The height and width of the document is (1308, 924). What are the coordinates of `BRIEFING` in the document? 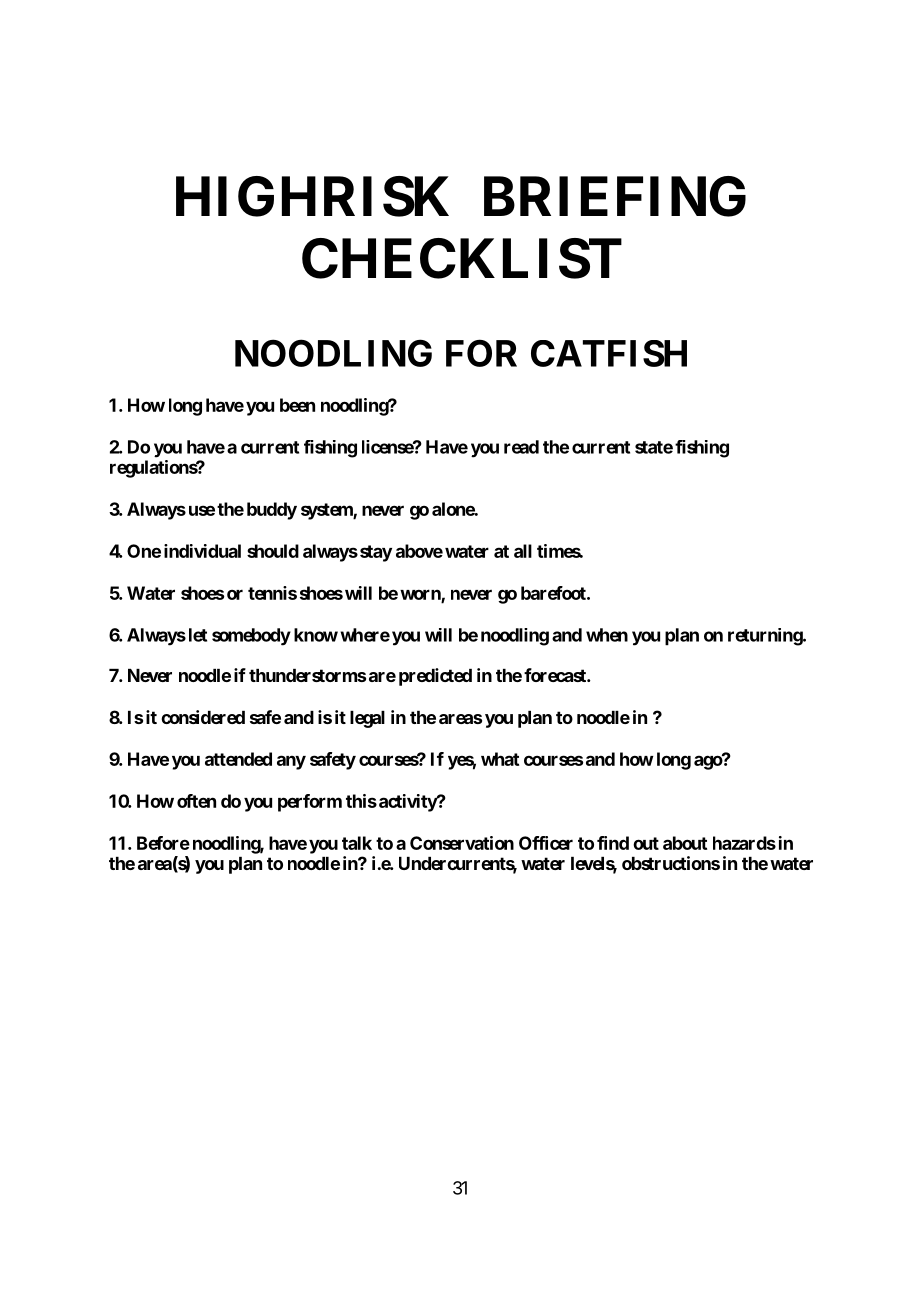 It's located at (615, 196).
